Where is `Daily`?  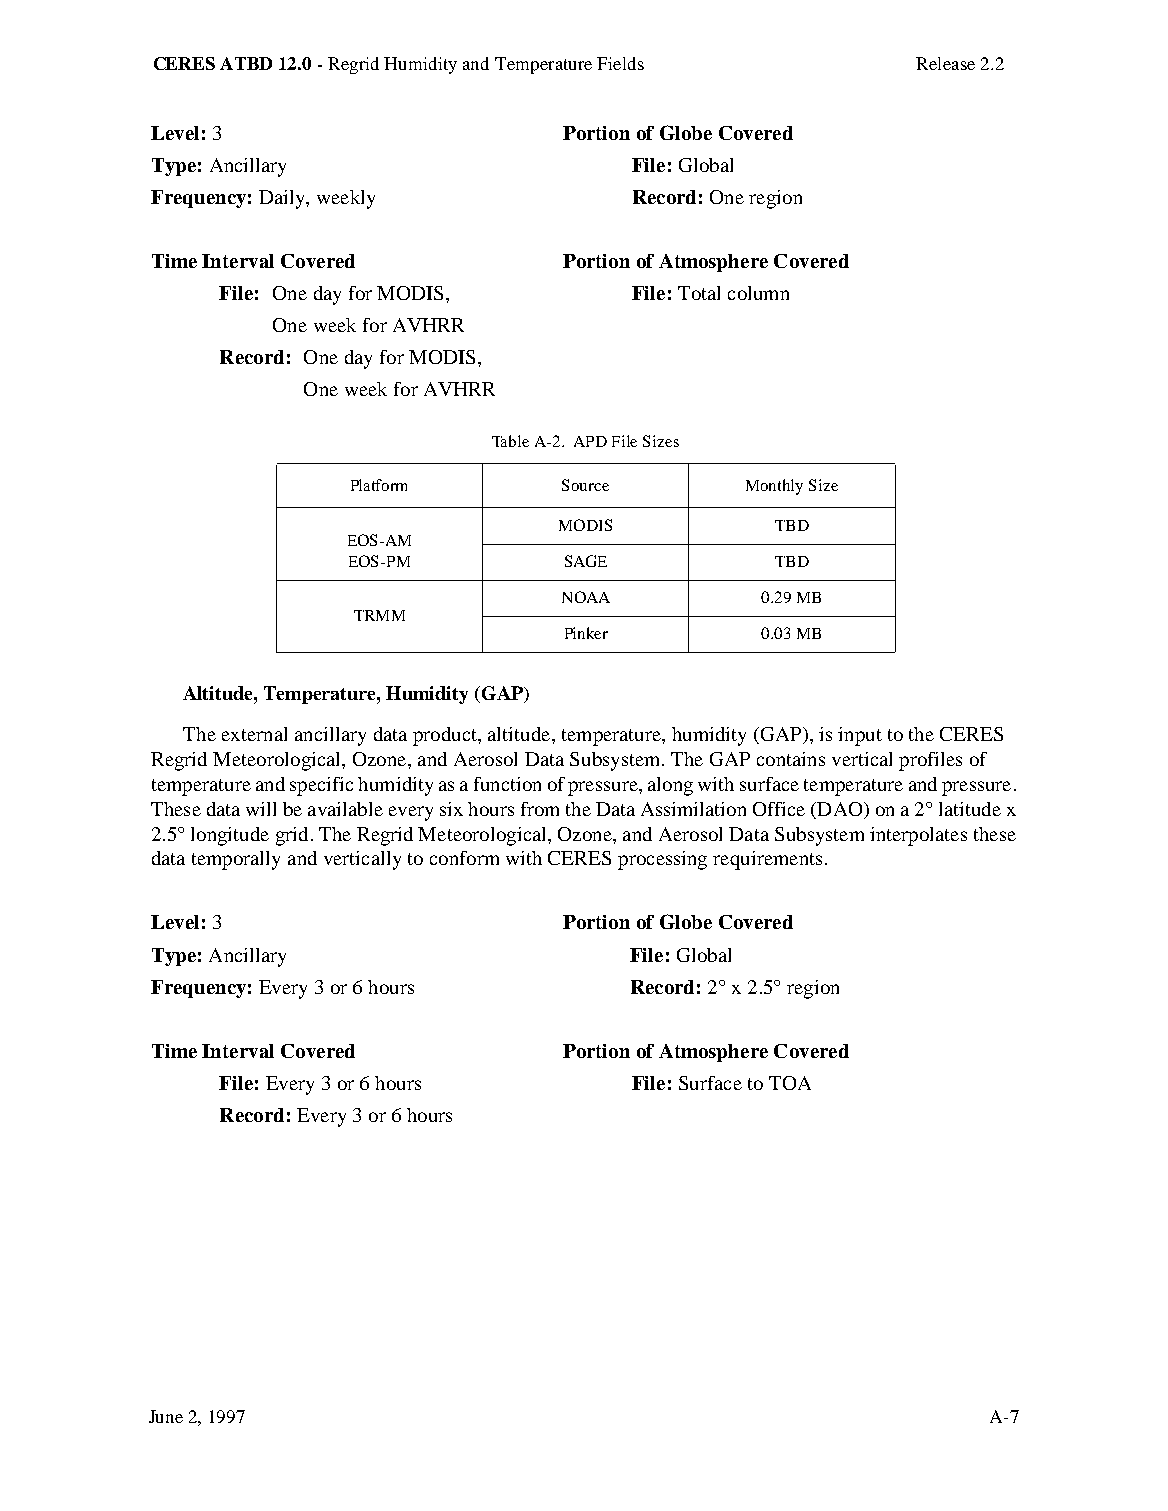 Daily is located at coordinates (283, 199).
